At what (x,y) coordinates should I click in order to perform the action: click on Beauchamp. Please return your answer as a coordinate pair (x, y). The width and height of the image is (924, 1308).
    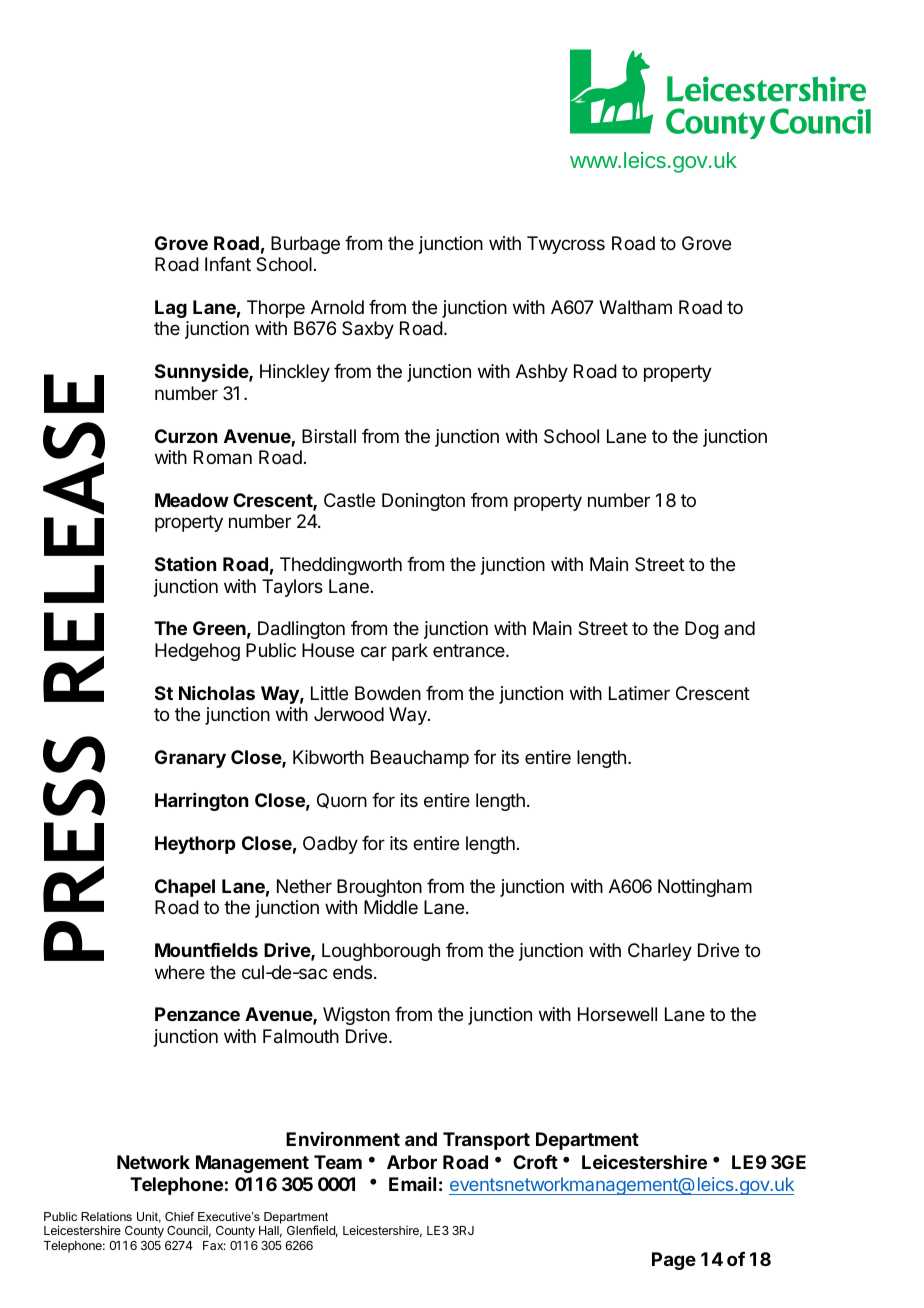
    Looking at the image, I should click on (420, 759).
